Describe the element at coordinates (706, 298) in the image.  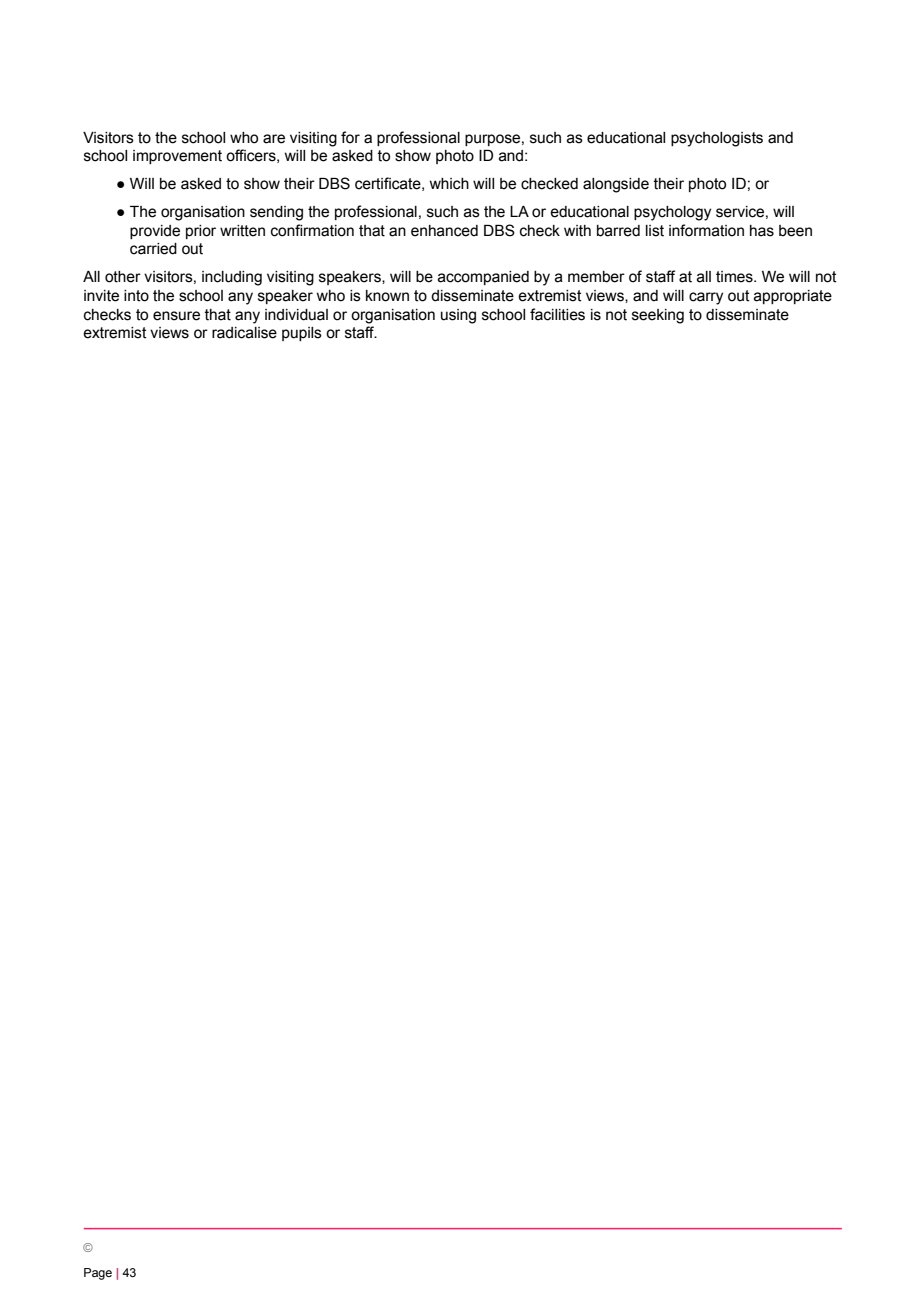
I see `carry` at that location.
